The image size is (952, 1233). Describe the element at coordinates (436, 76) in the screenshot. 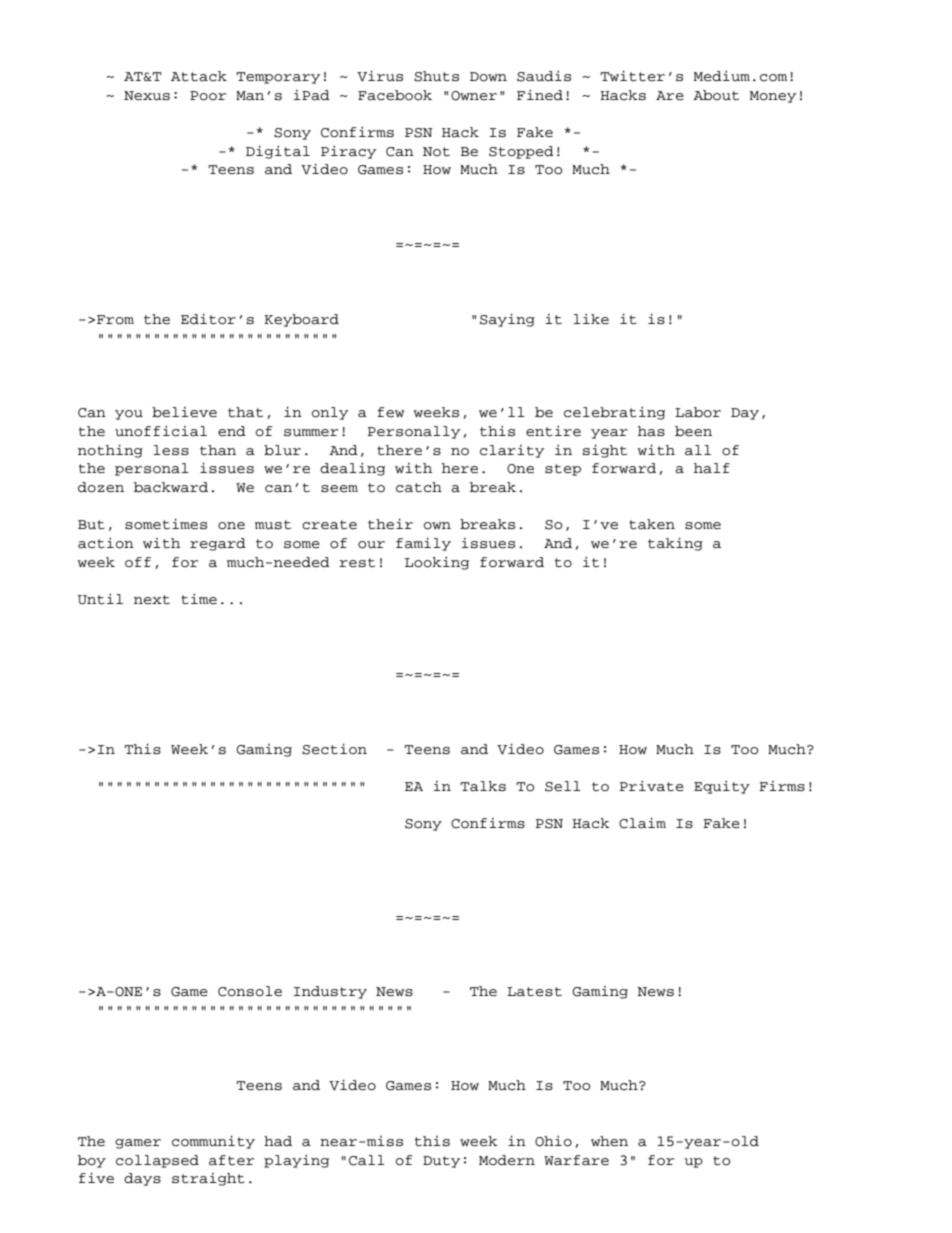

I see `Shuts` at that location.
